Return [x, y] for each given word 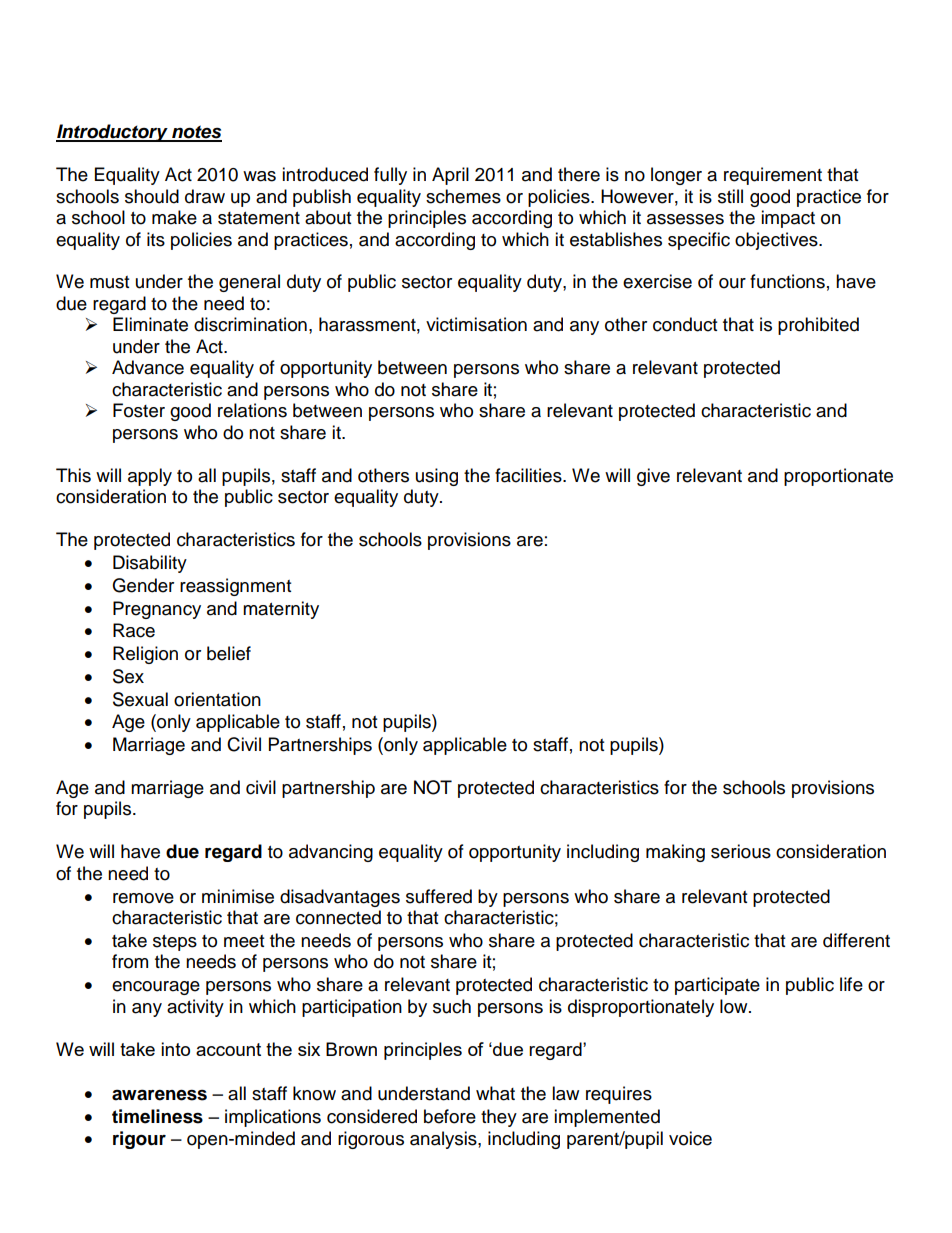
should [152, 196]
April [450, 176]
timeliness [157, 1116]
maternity [281, 610]
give [653, 477]
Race [134, 630]
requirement [773, 176]
